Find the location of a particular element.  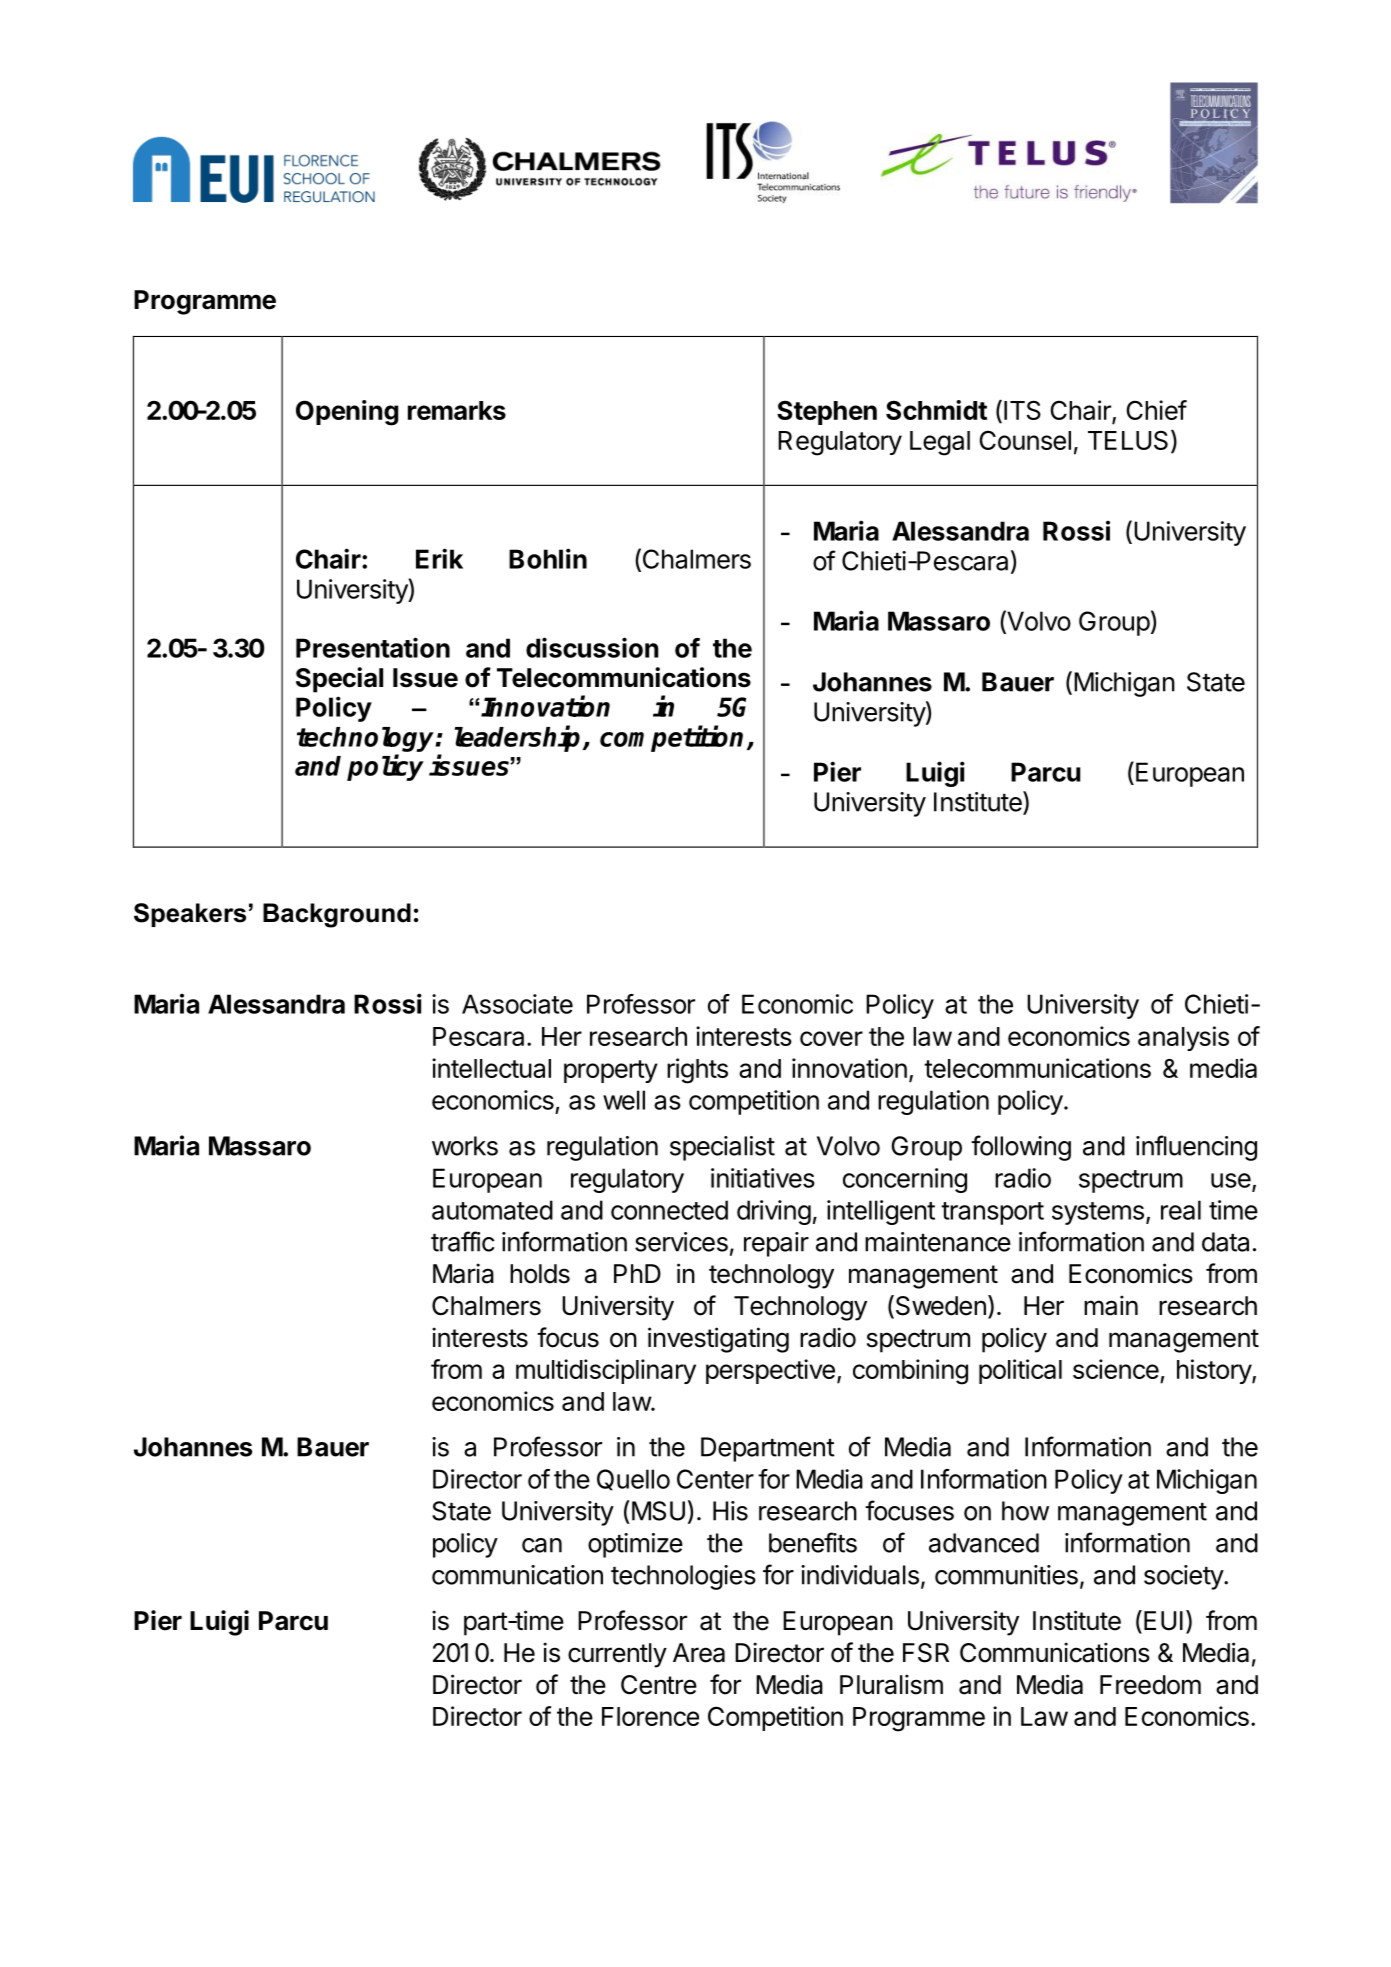

Area is located at coordinates (699, 1653).
